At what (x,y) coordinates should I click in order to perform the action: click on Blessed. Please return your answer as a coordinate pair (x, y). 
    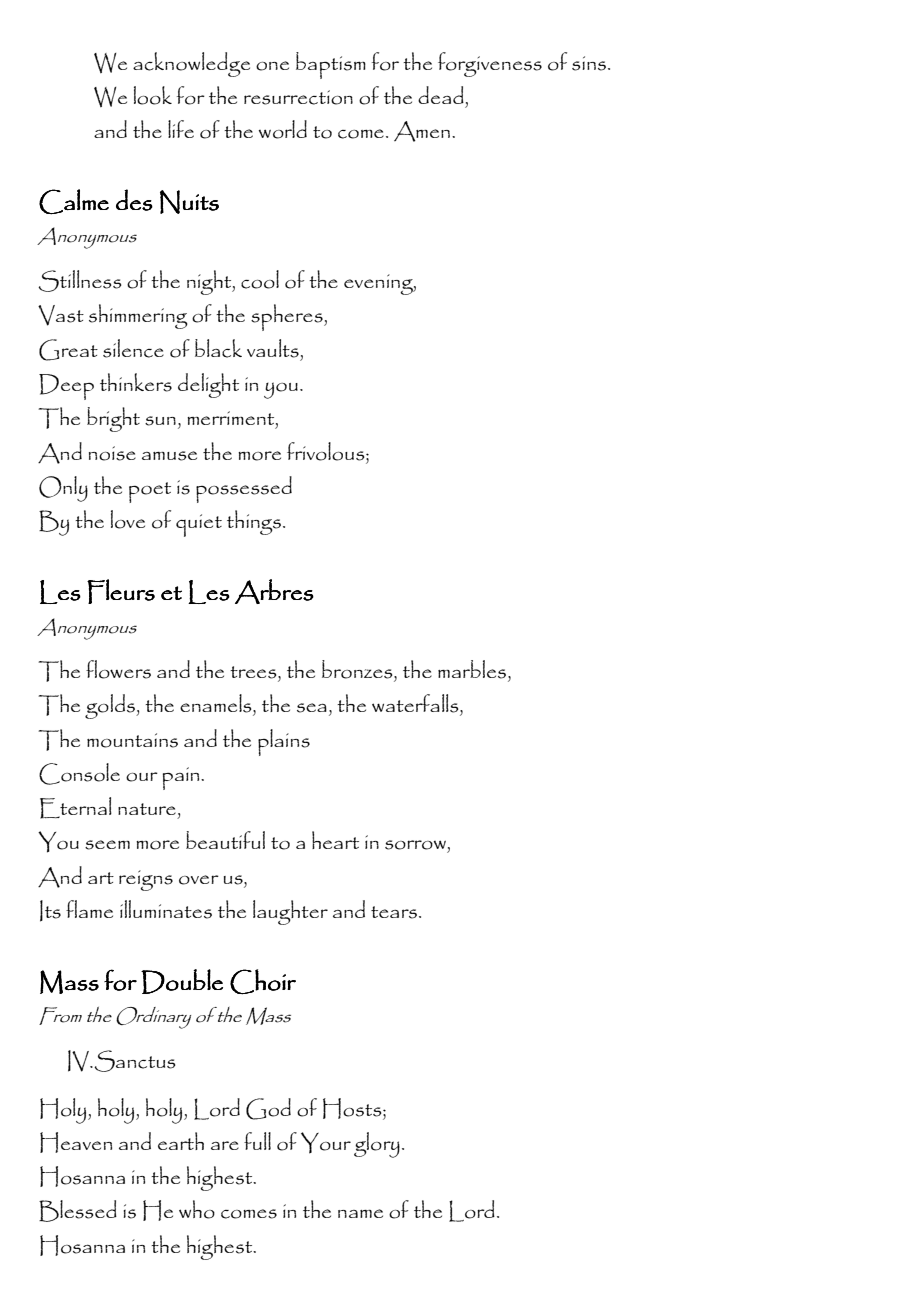
    Looking at the image, I should click on (78, 1211).
